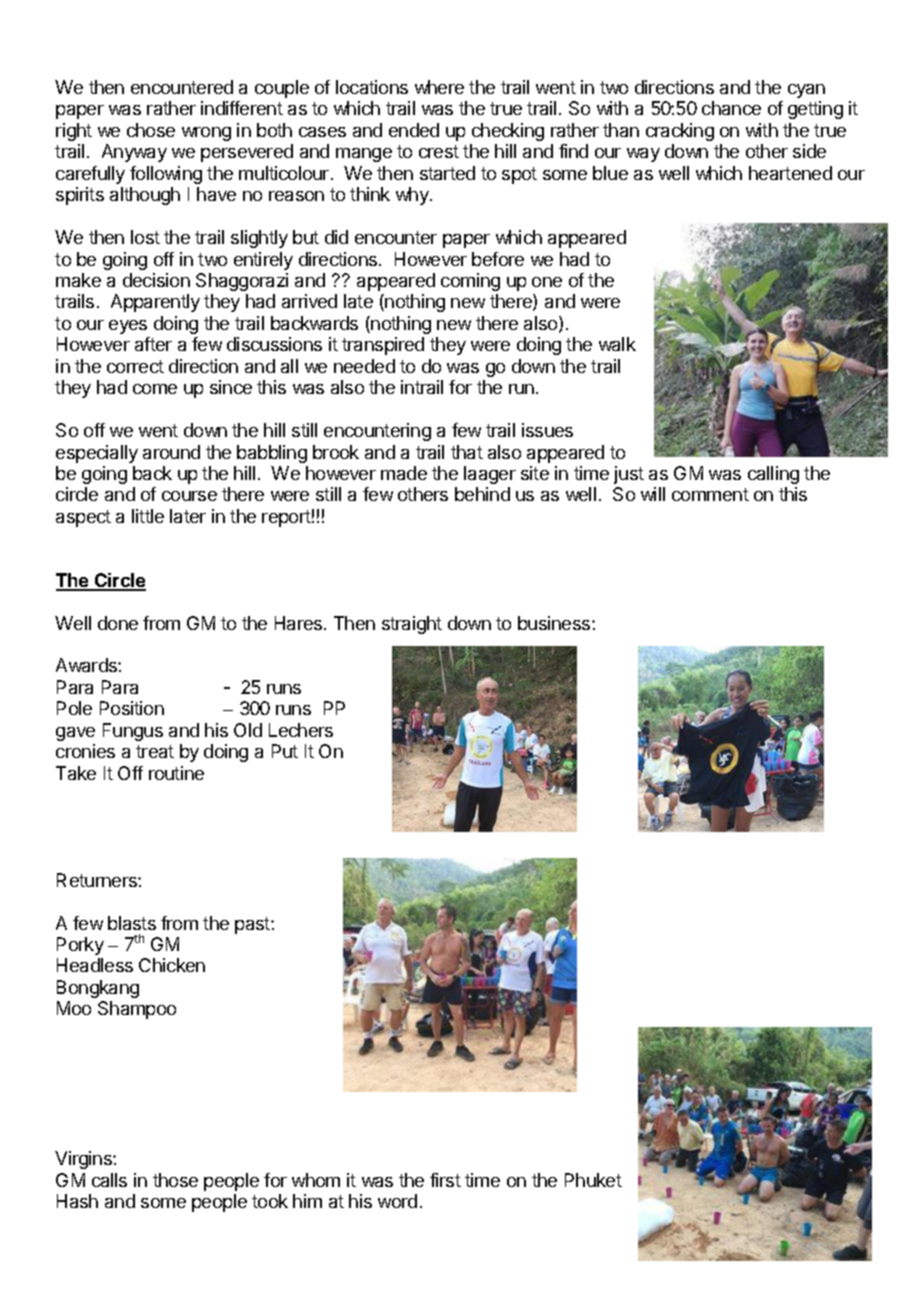  What do you see at coordinates (710, 494) in the image?
I see `comment` at bounding box center [710, 494].
